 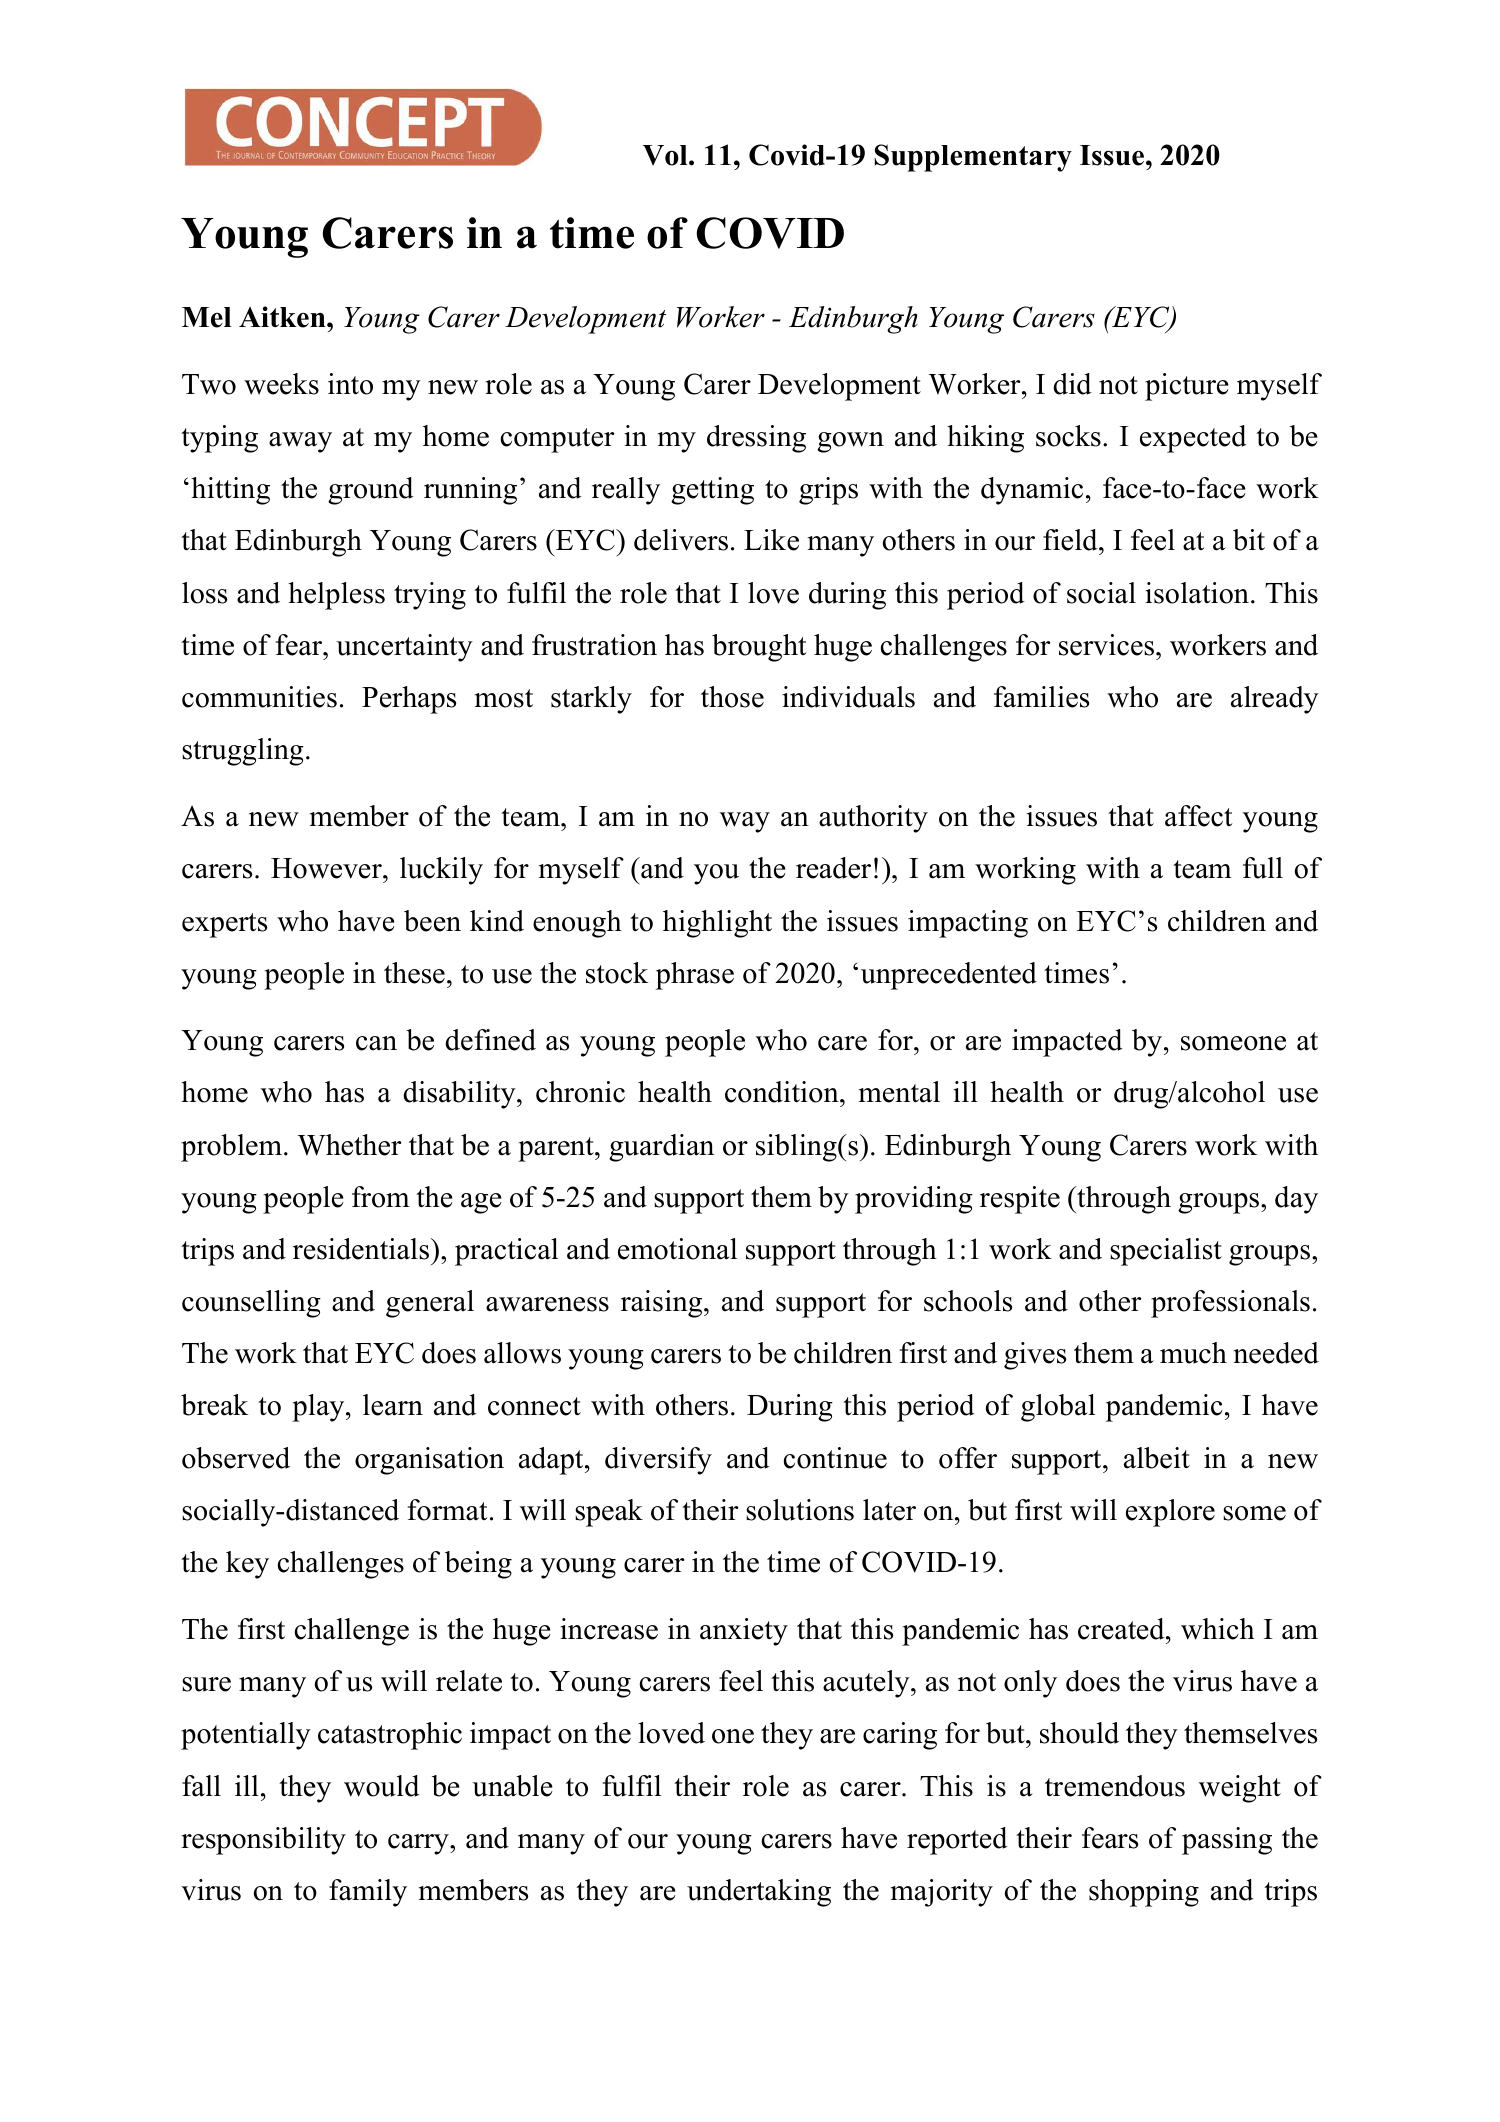 What do you see at coordinates (283, 317) in the screenshot?
I see `Aitken` at bounding box center [283, 317].
